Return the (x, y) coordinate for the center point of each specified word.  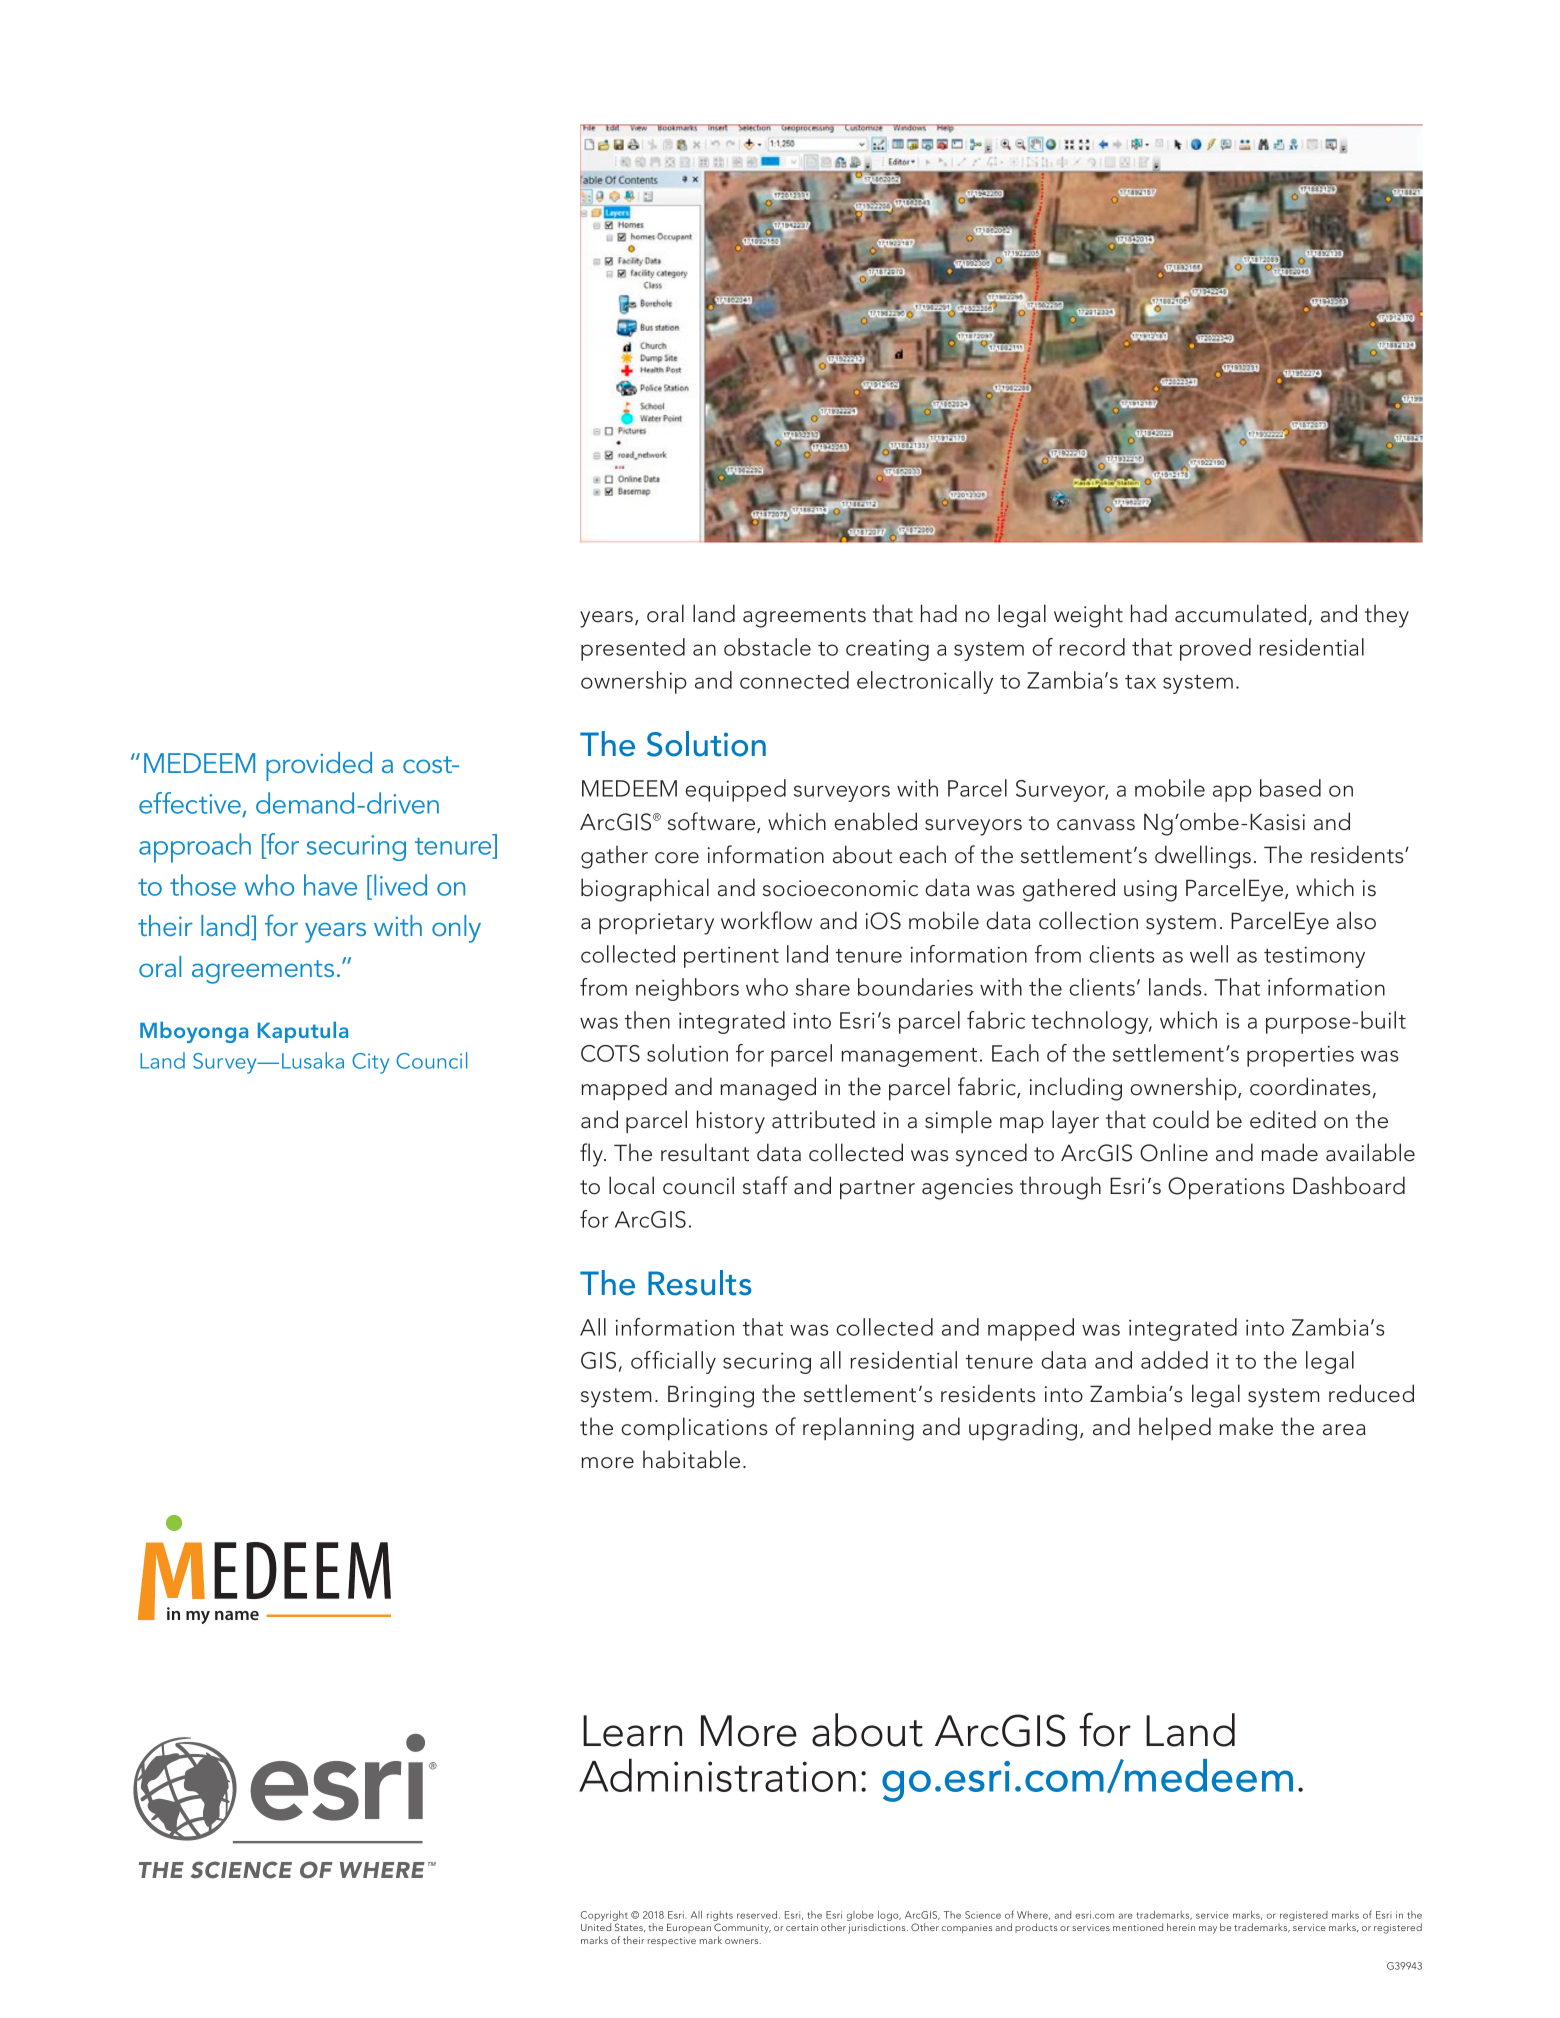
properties (1300, 1056)
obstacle (767, 647)
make (1246, 1426)
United (596, 1927)
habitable (691, 1459)
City (370, 1063)
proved (1215, 649)
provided (319, 766)
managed (768, 1089)
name (237, 1615)
